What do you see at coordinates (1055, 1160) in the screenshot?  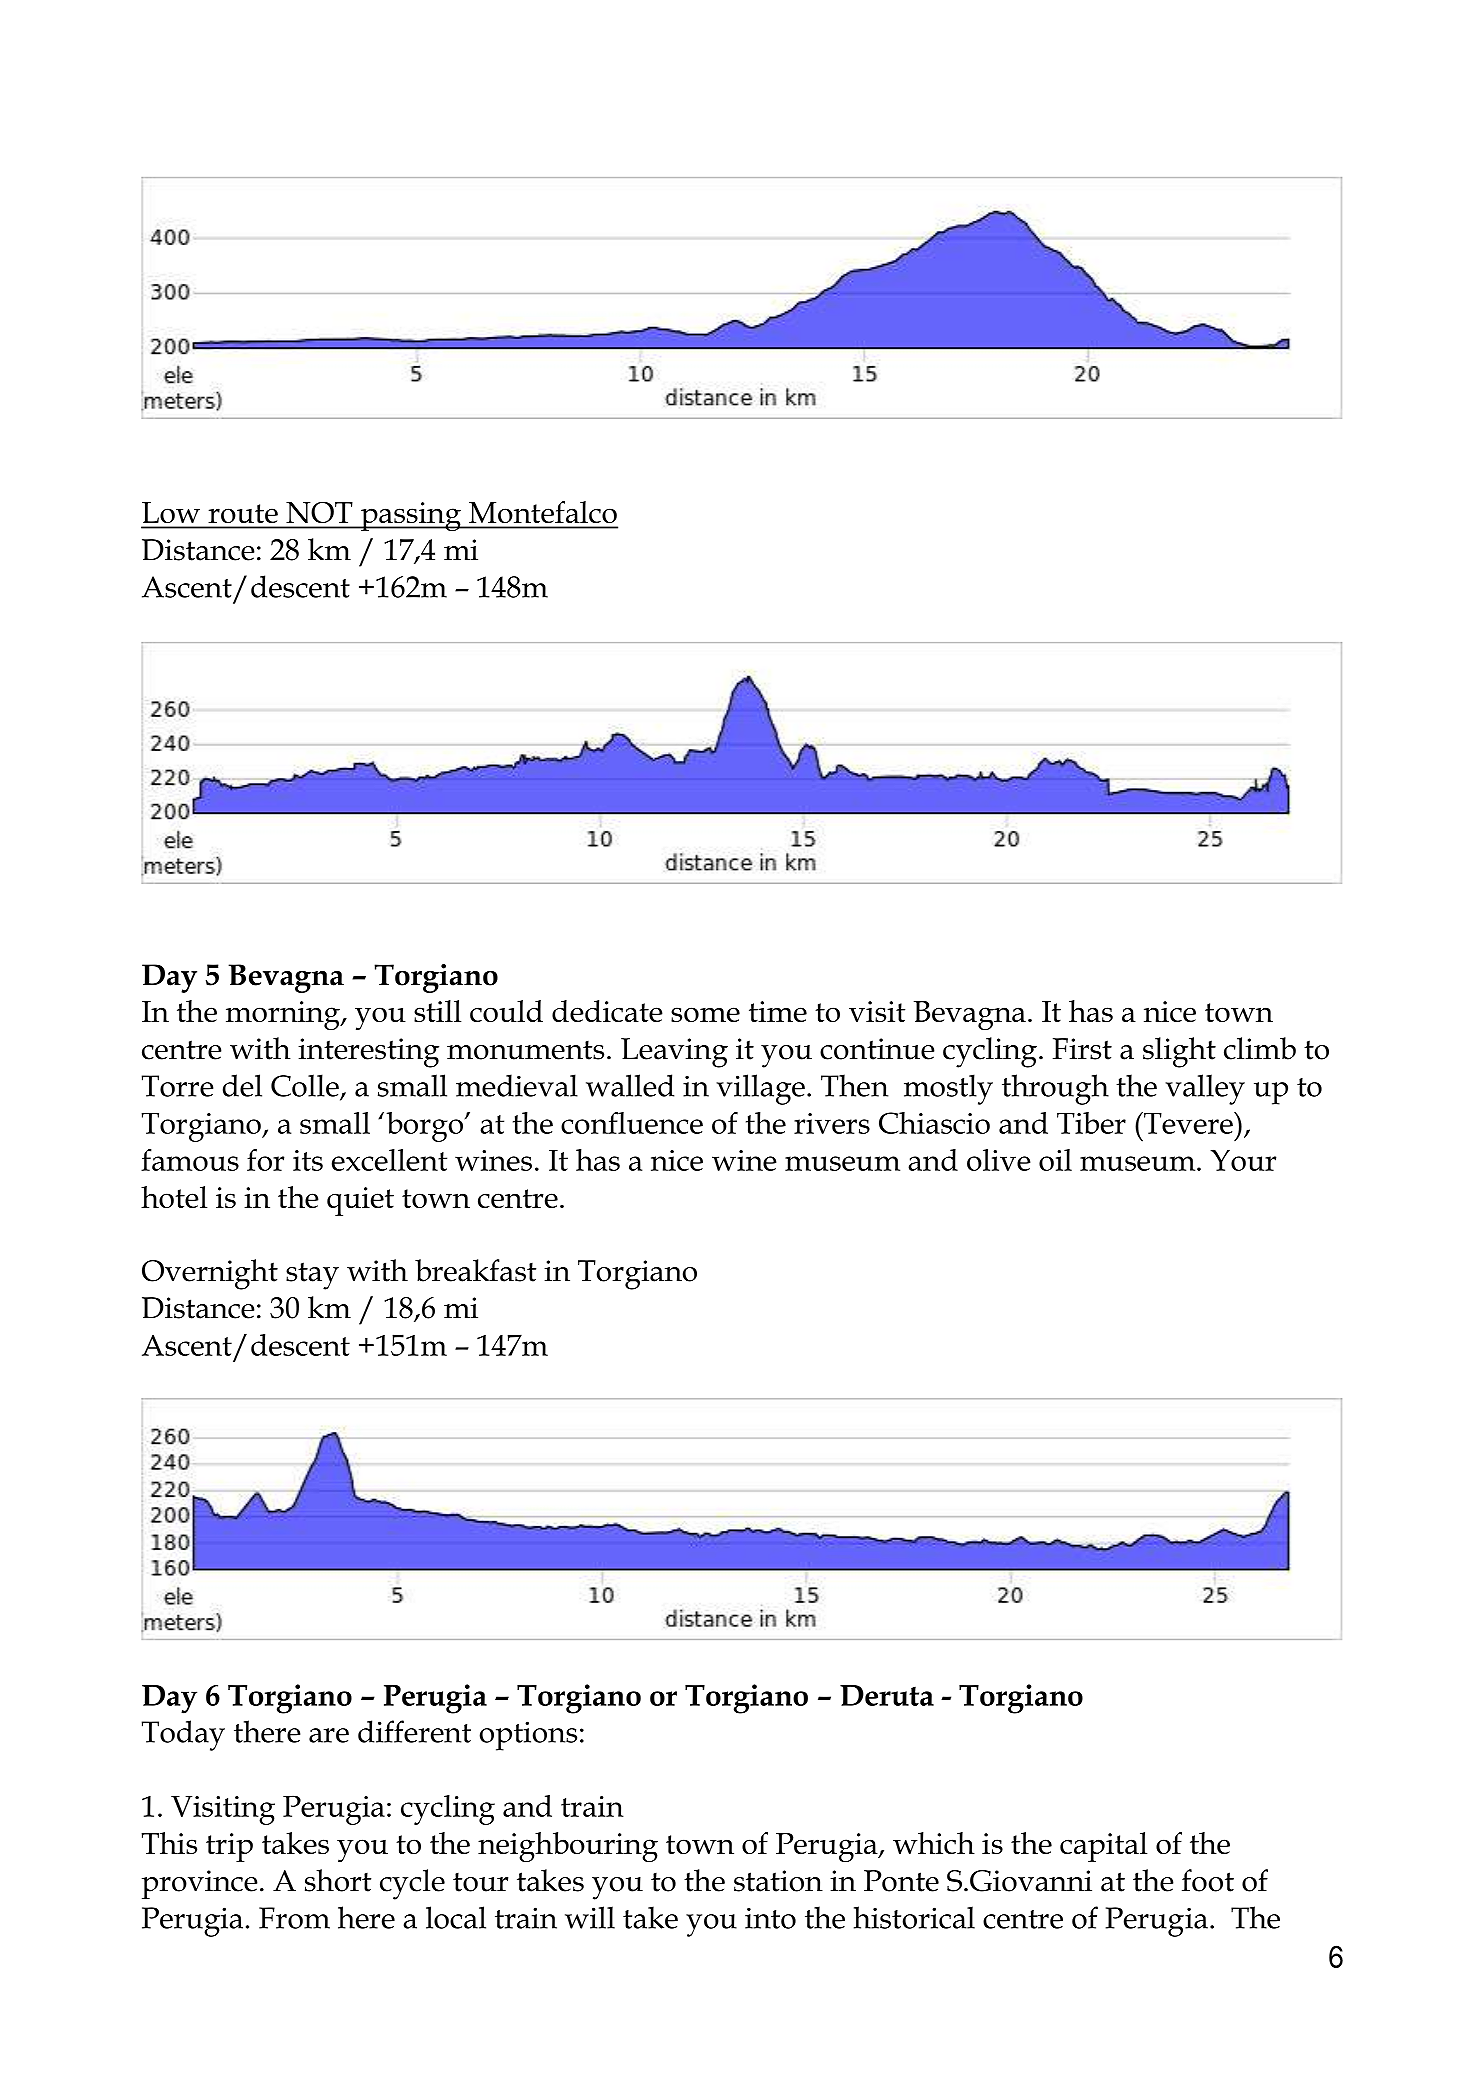 I see `oil` at bounding box center [1055, 1160].
